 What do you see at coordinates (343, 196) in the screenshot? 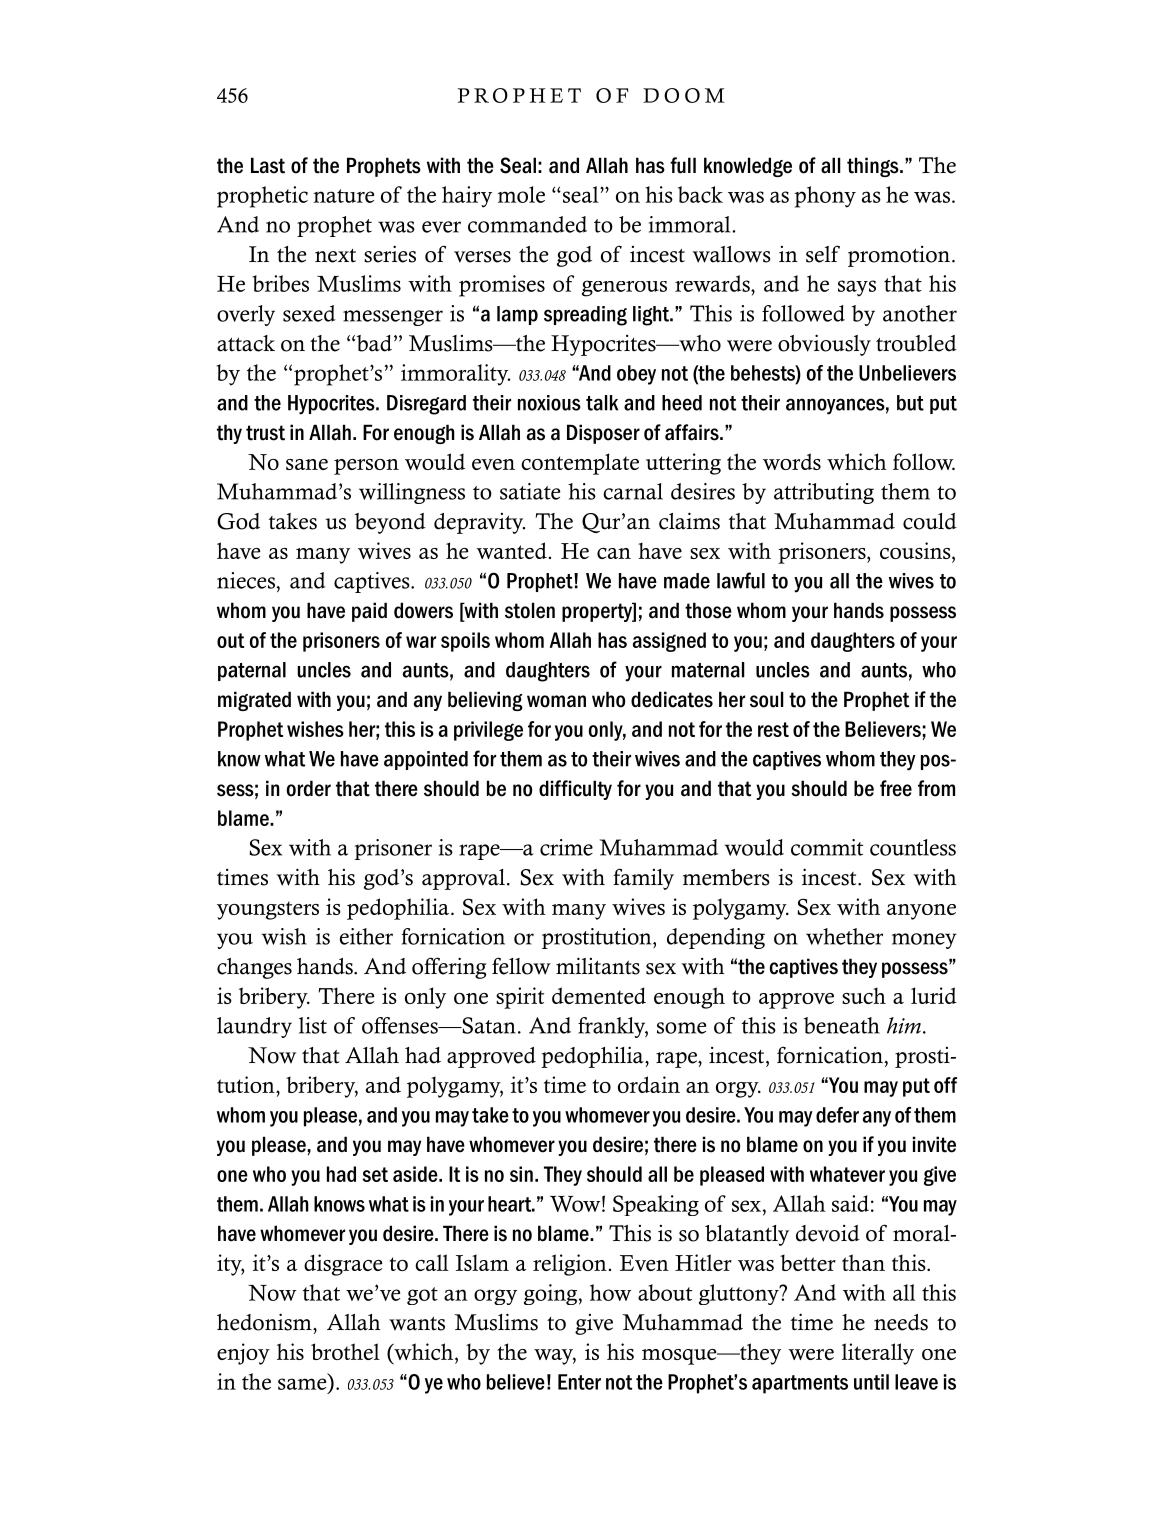
I see `nature` at bounding box center [343, 196].
